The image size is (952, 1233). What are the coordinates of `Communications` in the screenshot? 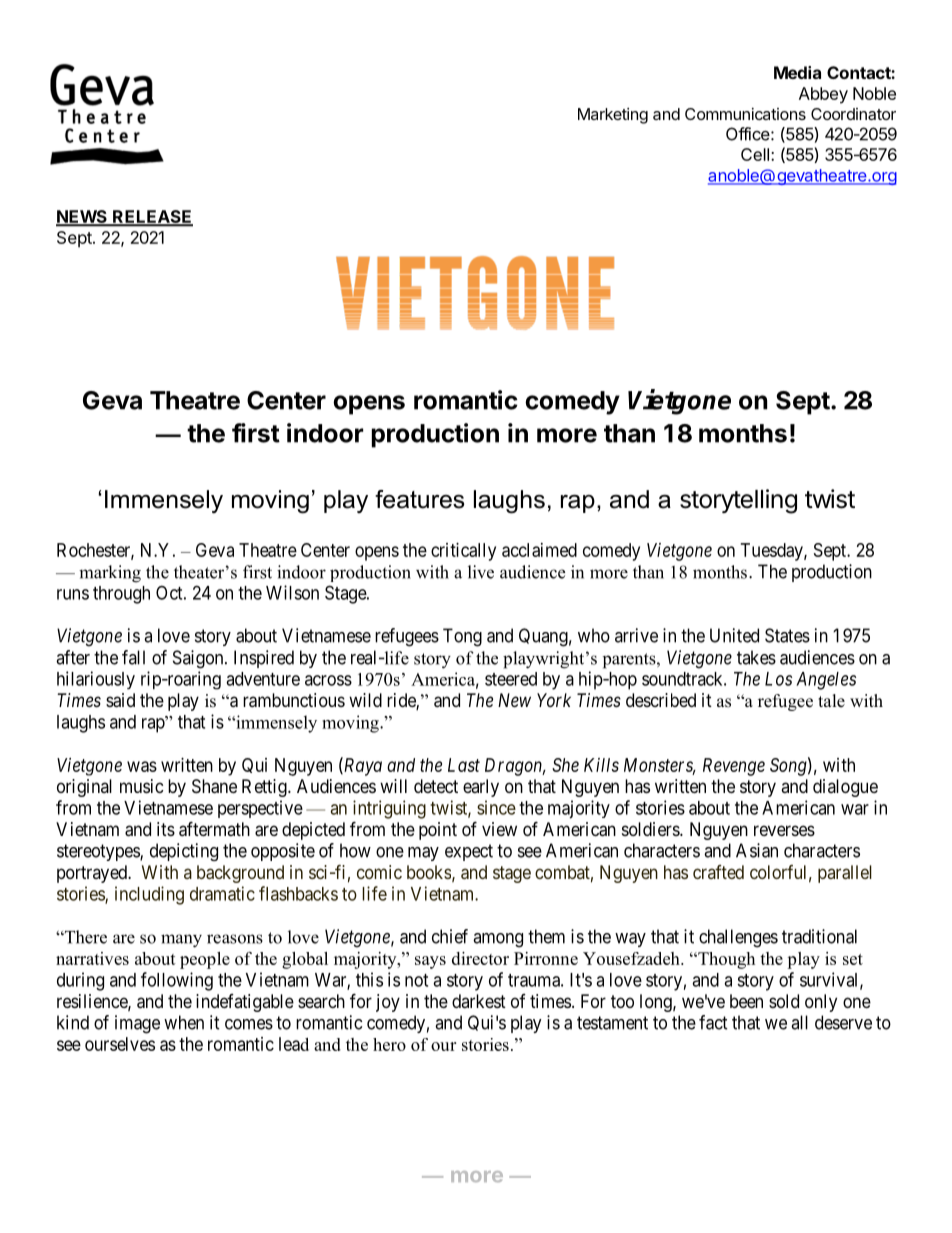 It's located at (745, 114).
